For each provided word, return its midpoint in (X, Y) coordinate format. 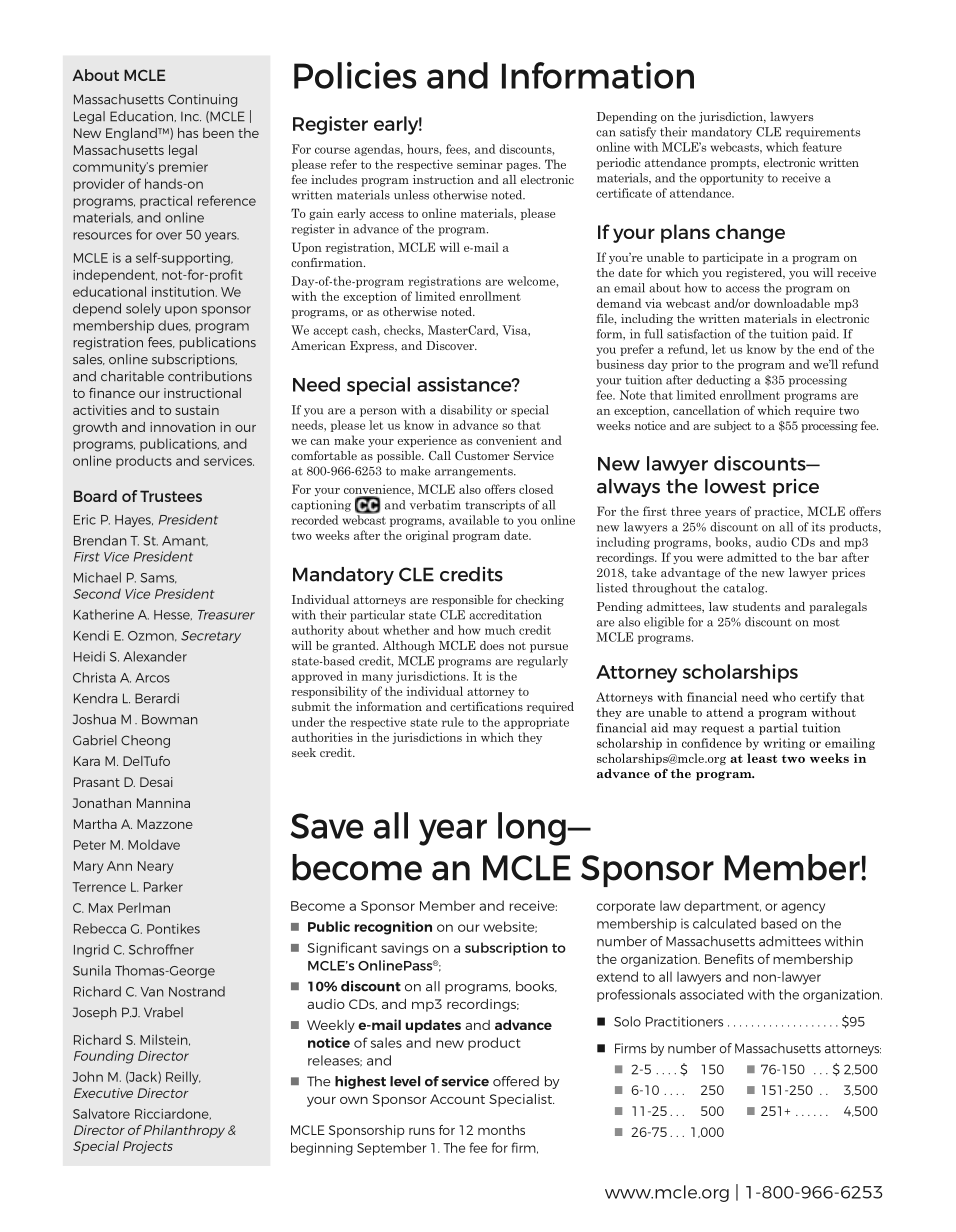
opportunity (732, 179)
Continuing (202, 100)
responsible (462, 601)
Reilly (183, 1078)
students (756, 606)
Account (457, 1099)
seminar (479, 164)
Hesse (173, 615)
